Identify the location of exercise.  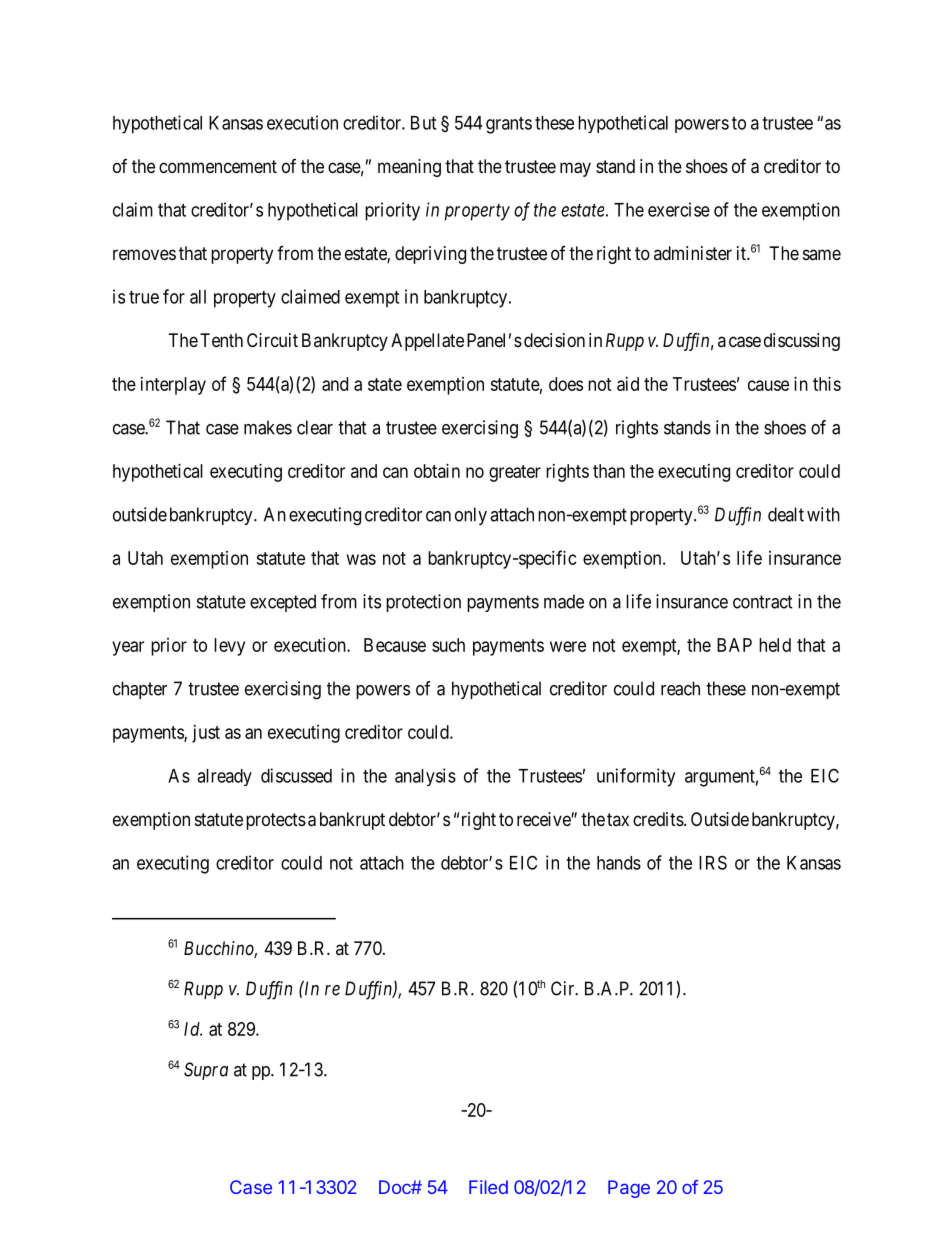
(679, 209).
